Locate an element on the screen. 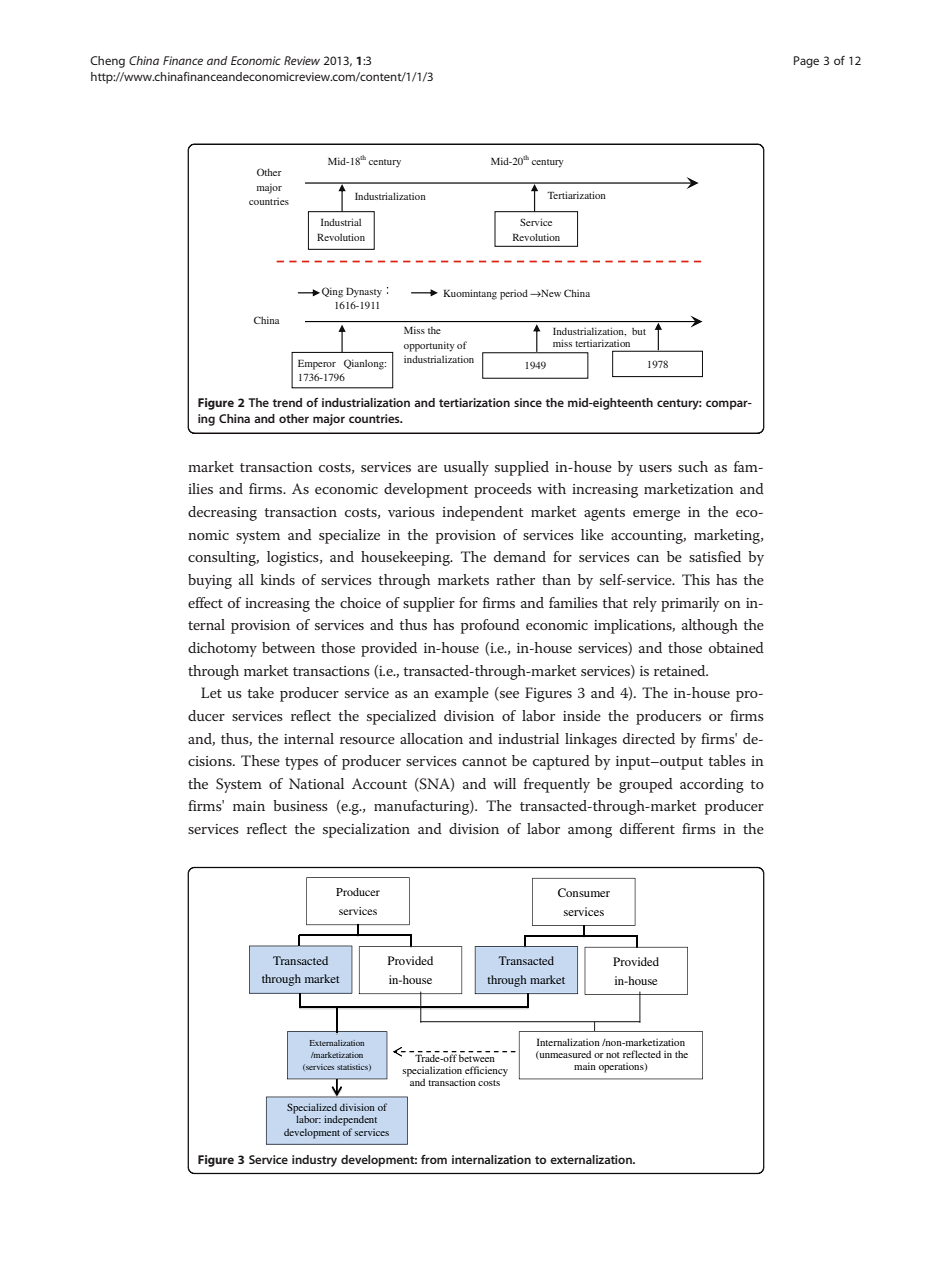 This screenshot has height=1270, width=952. industry is located at coordinates (314, 1161).
